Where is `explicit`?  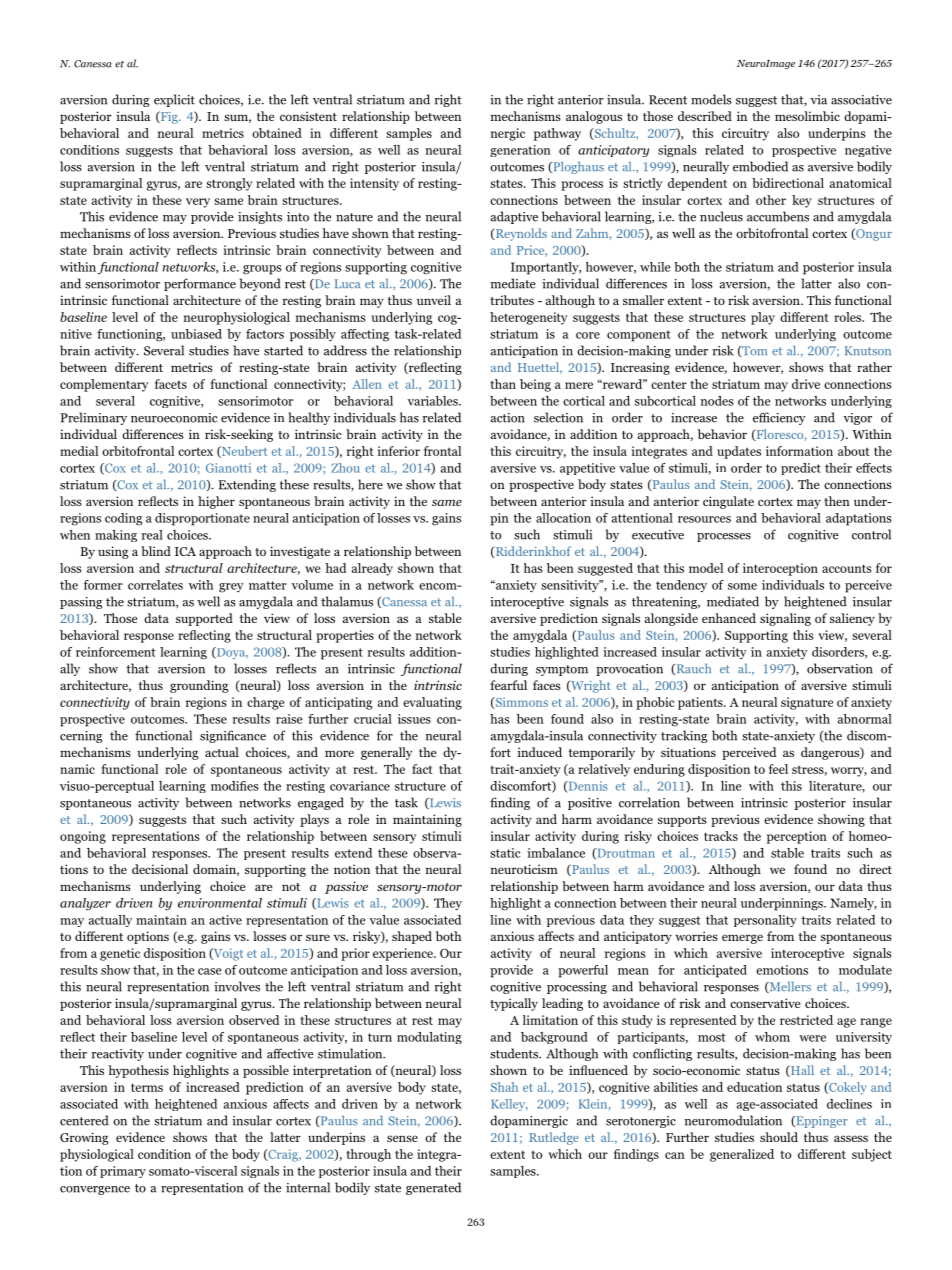 explicit is located at coordinates (174, 100).
